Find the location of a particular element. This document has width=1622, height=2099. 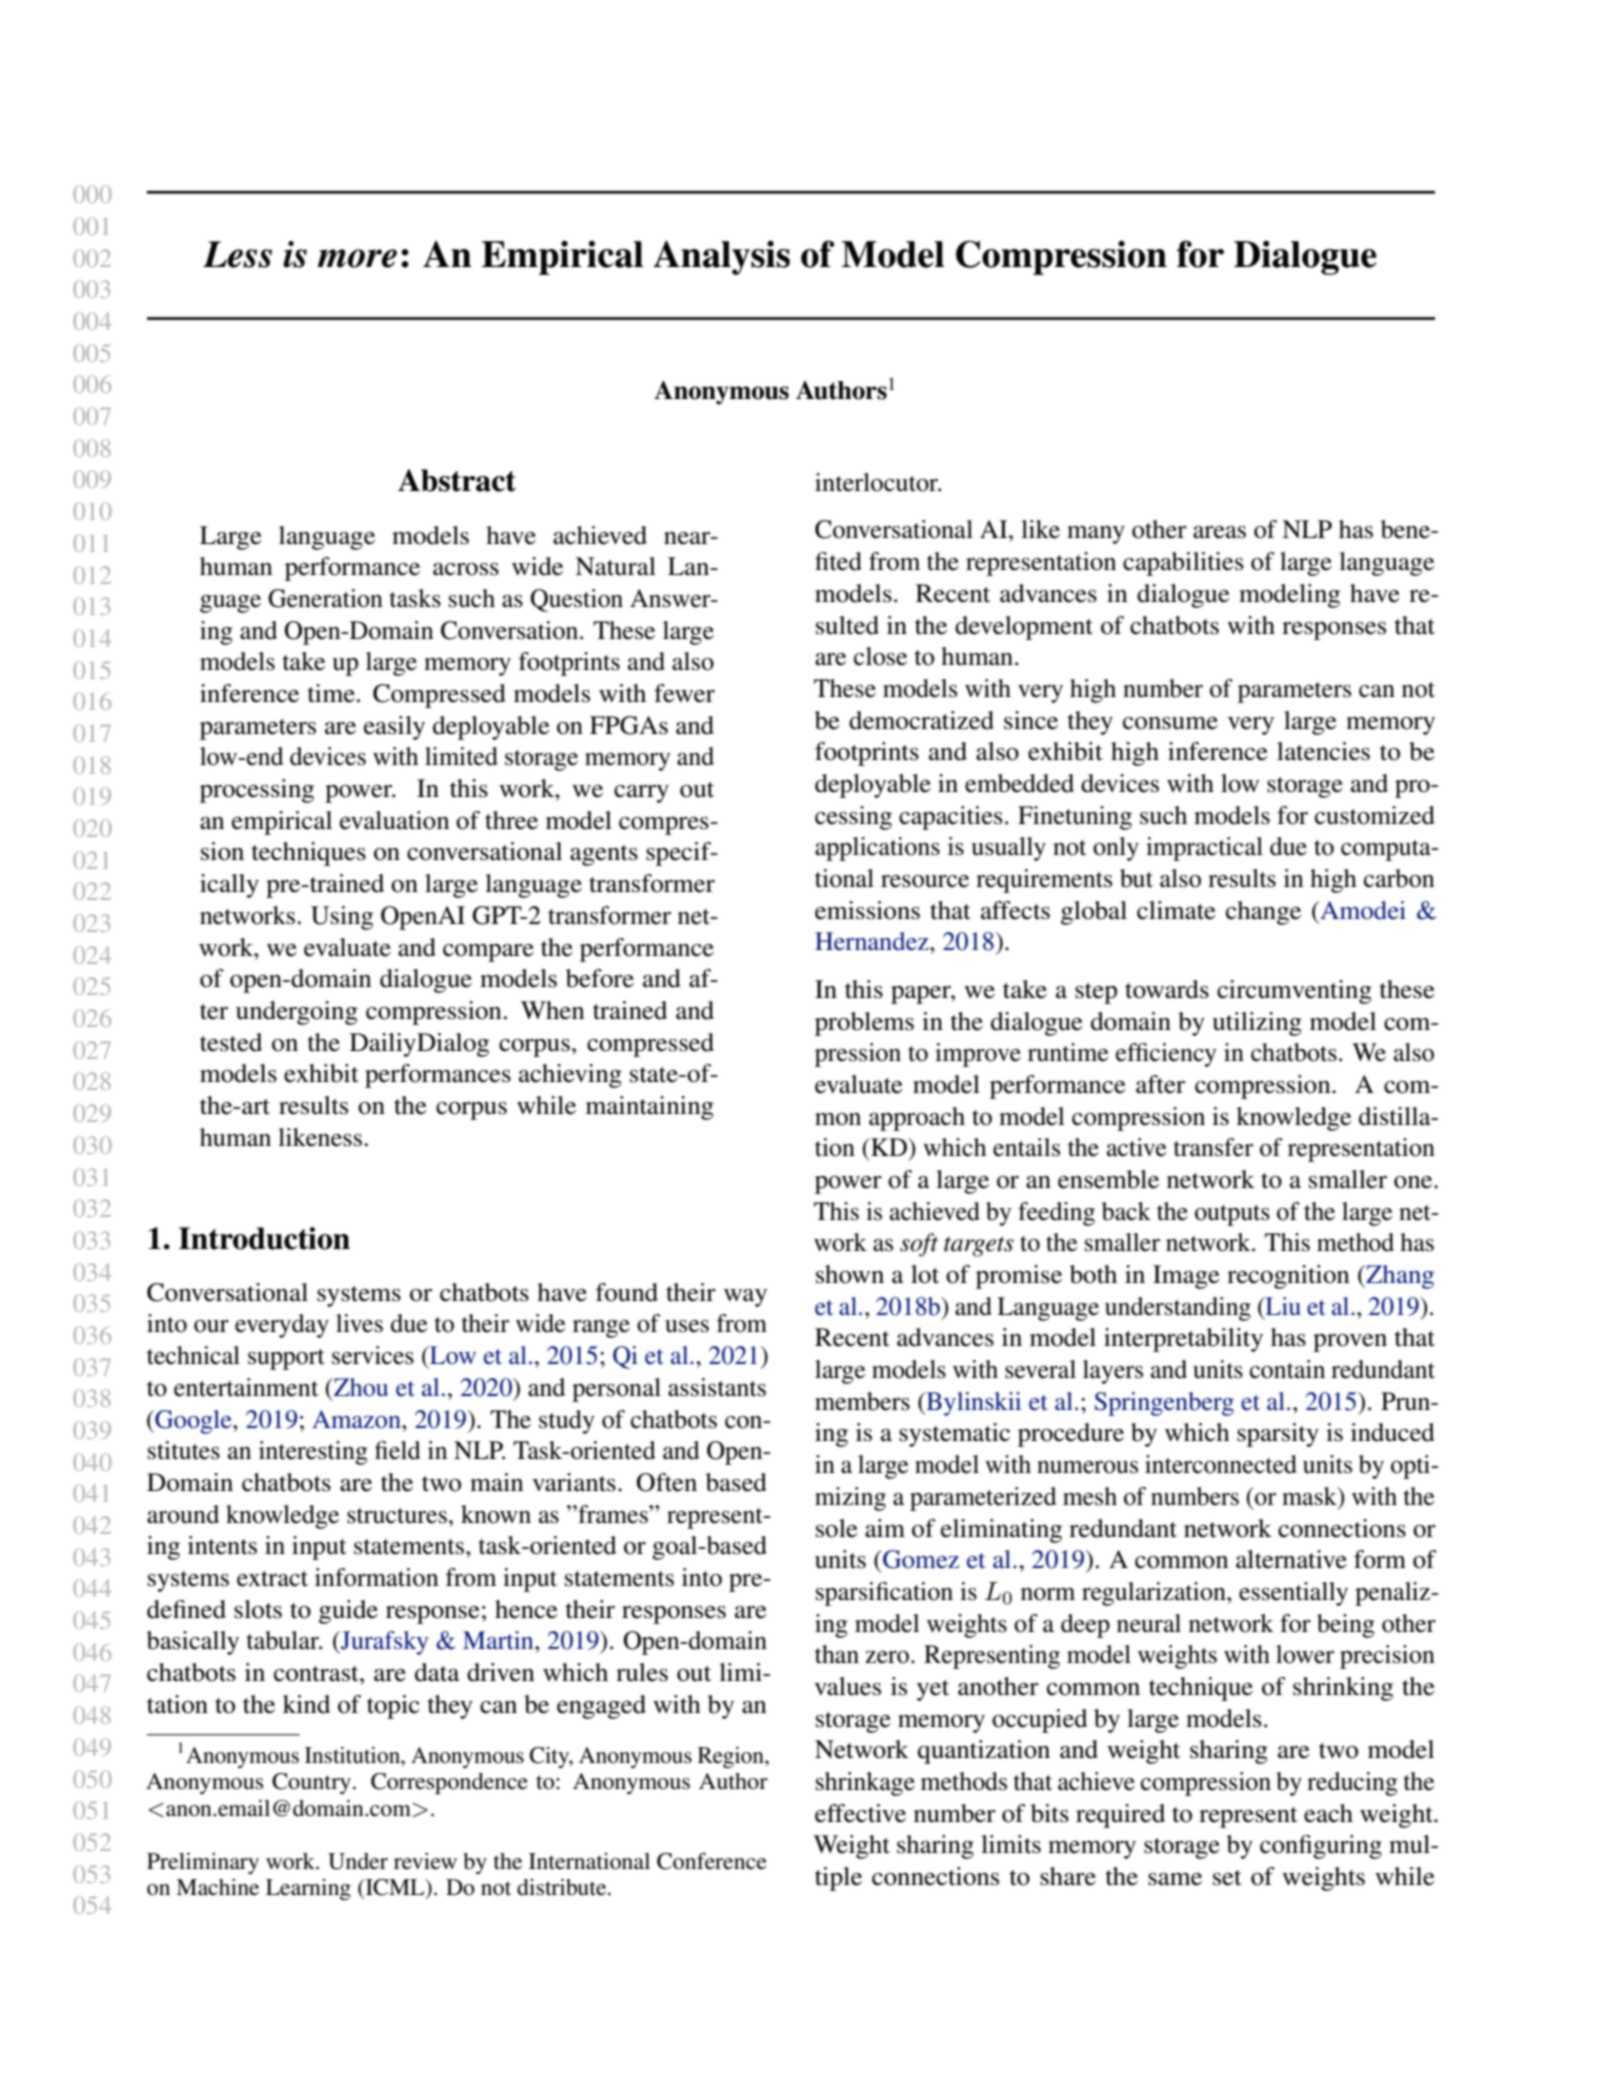

Liu is located at coordinates (1282, 1306).
